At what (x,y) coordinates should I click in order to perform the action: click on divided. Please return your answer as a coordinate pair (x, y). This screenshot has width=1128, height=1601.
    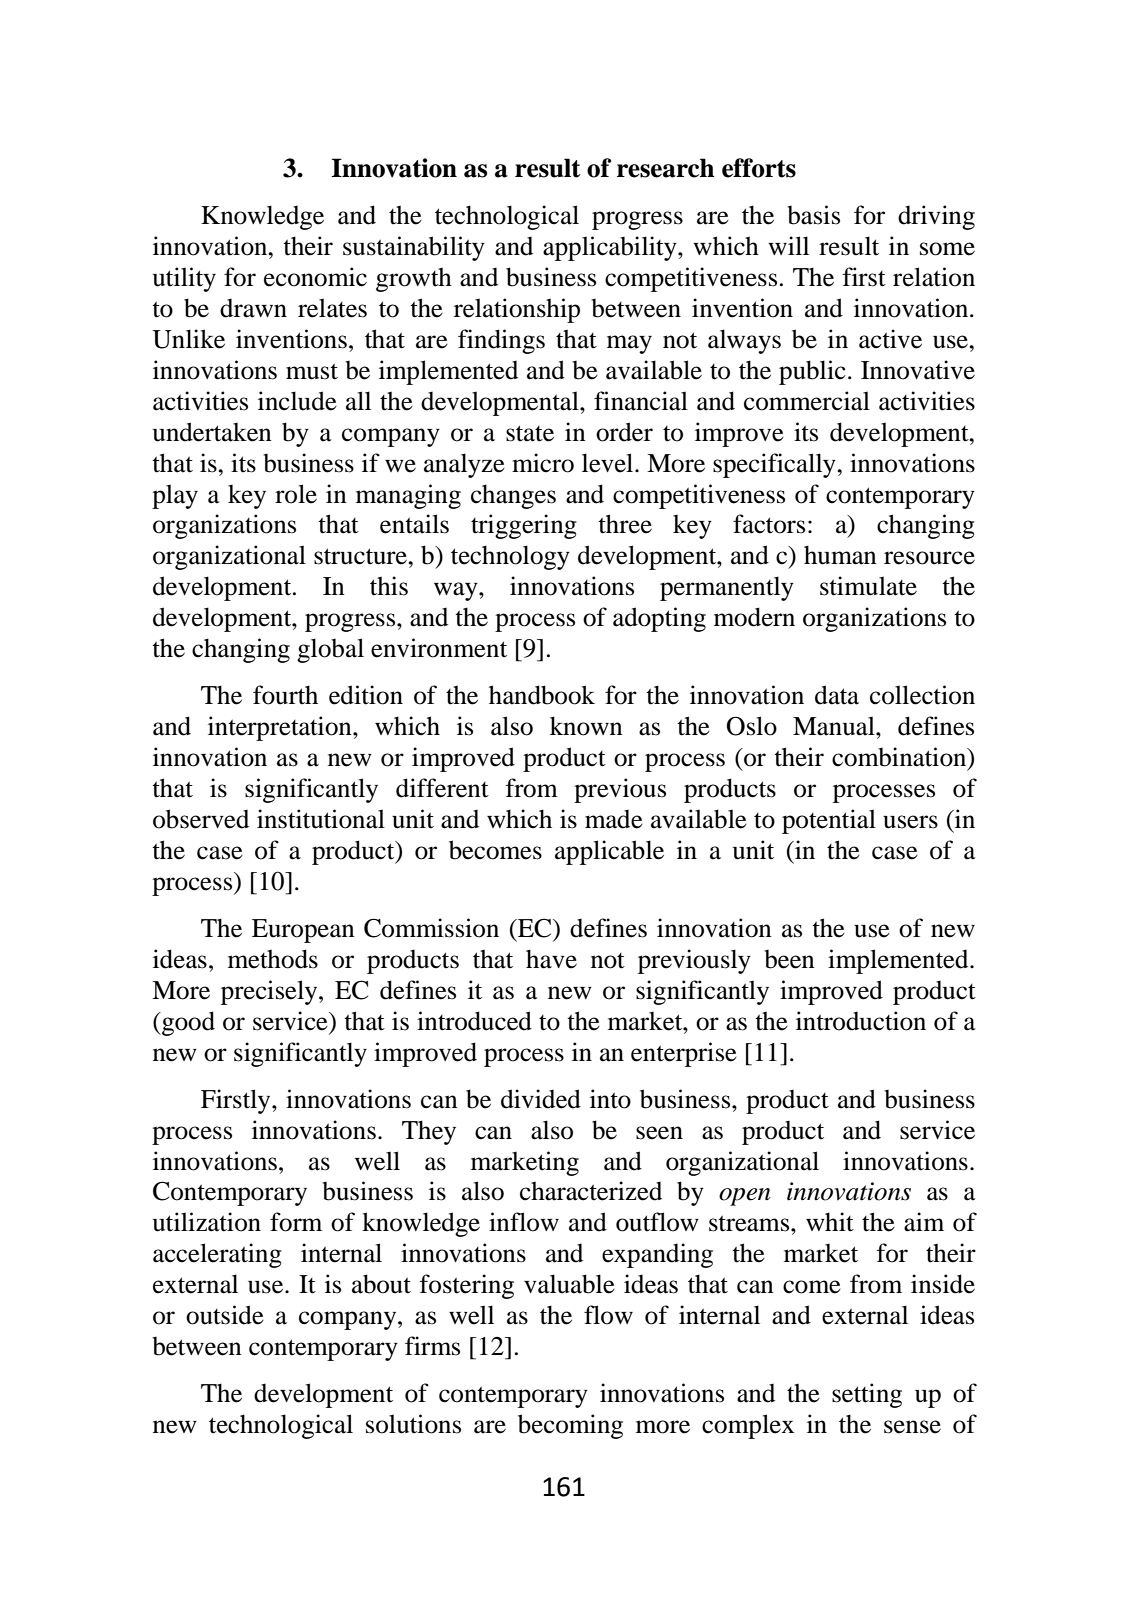
    Looking at the image, I should click on (541, 1099).
